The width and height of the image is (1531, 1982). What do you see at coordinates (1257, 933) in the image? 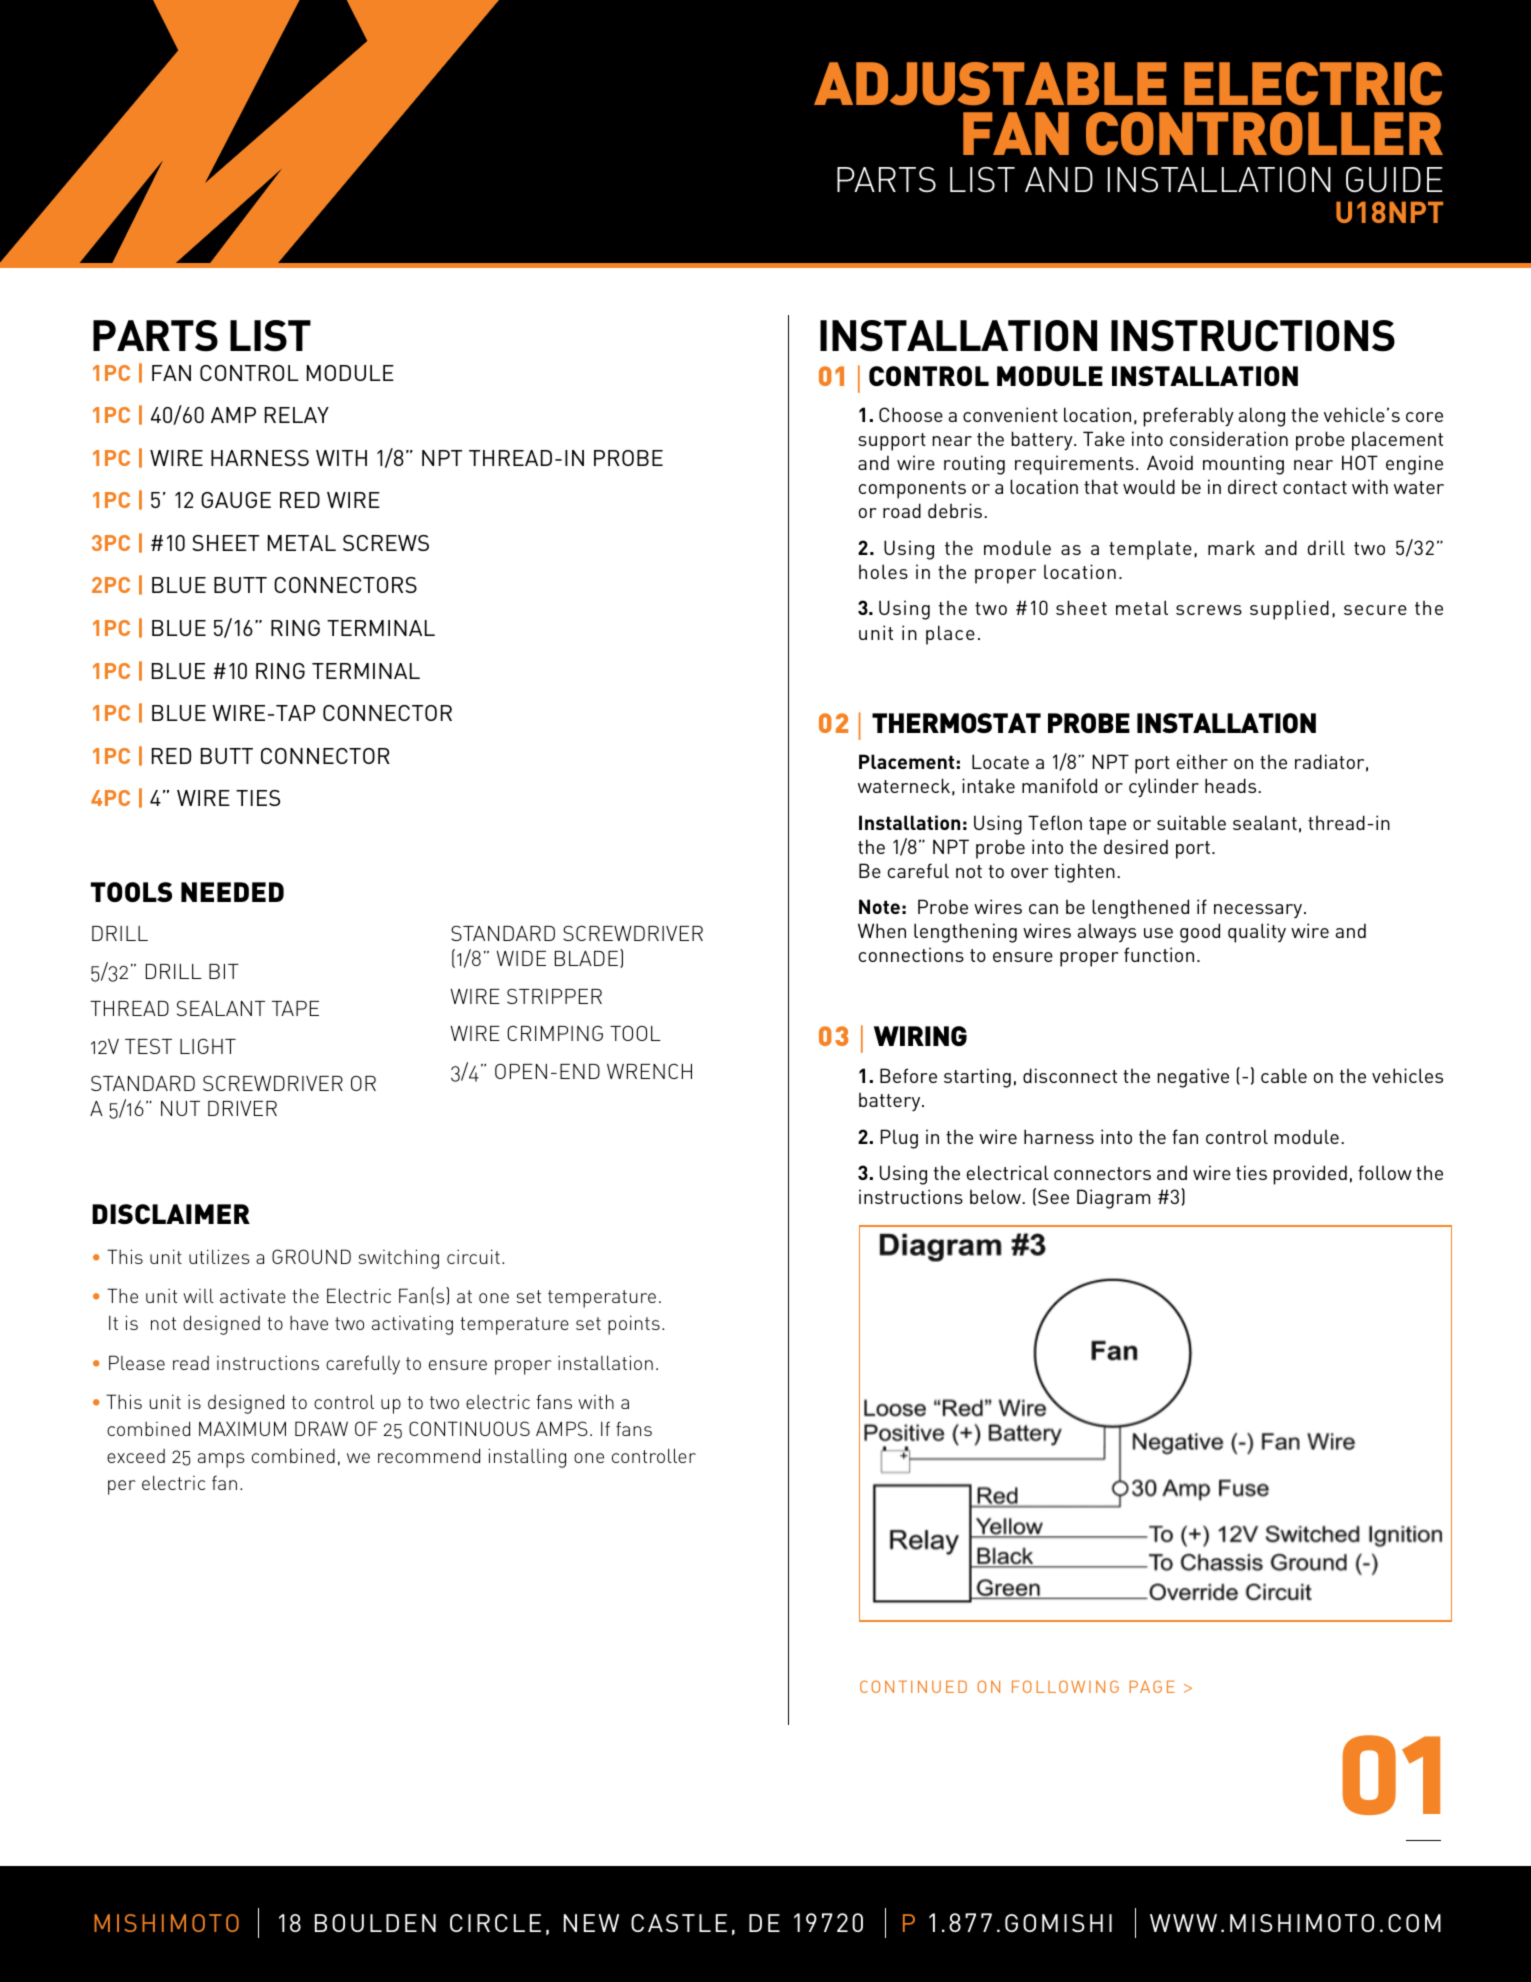
I see `quality` at bounding box center [1257, 933].
